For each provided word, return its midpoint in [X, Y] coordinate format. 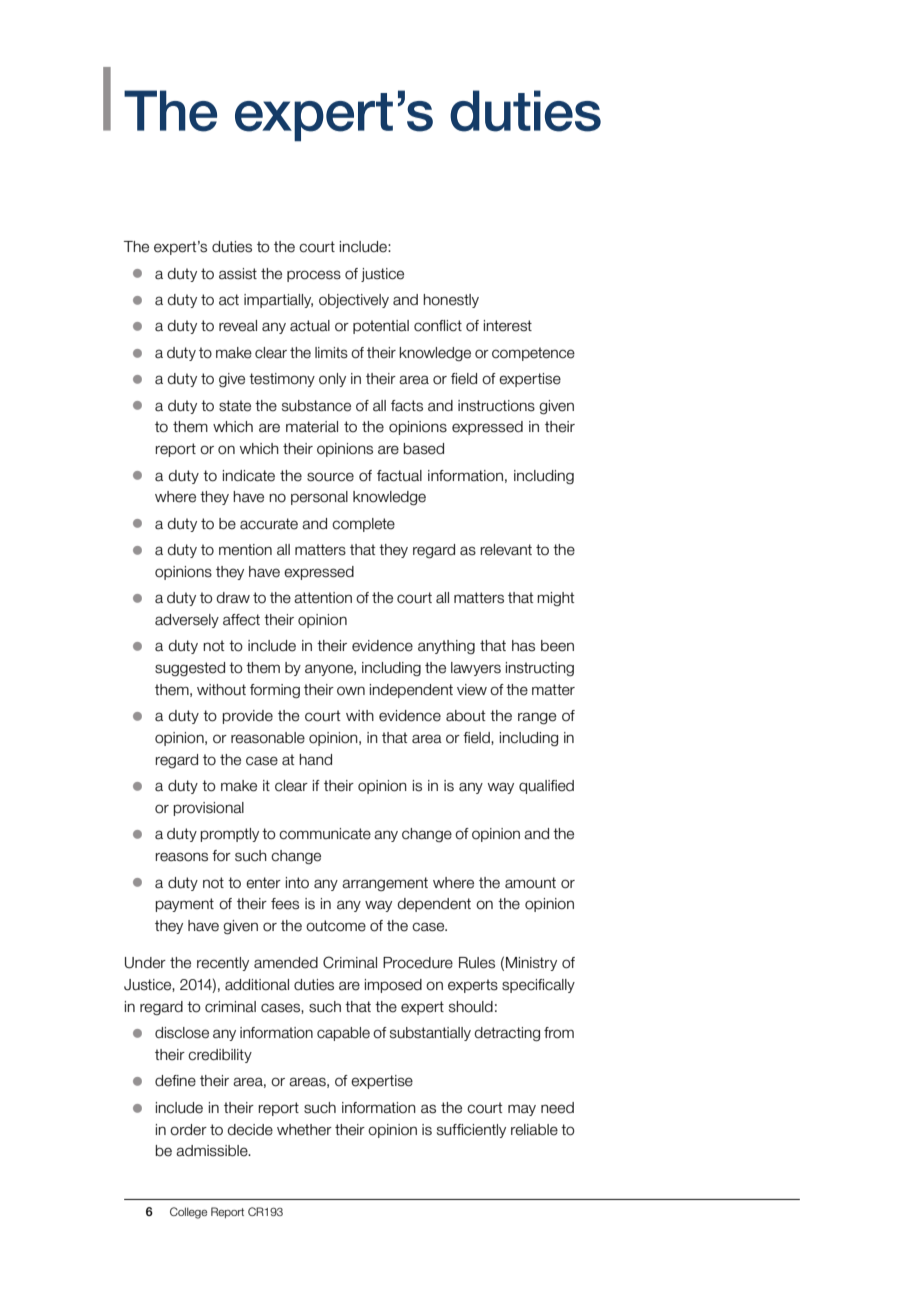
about [466, 716]
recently [223, 964]
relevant [506, 550]
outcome [336, 926]
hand [315, 760]
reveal [238, 326]
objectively [354, 301]
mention [245, 550]
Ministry [531, 964]
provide [248, 717]
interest [508, 326]
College [188, 1213]
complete [363, 525]
